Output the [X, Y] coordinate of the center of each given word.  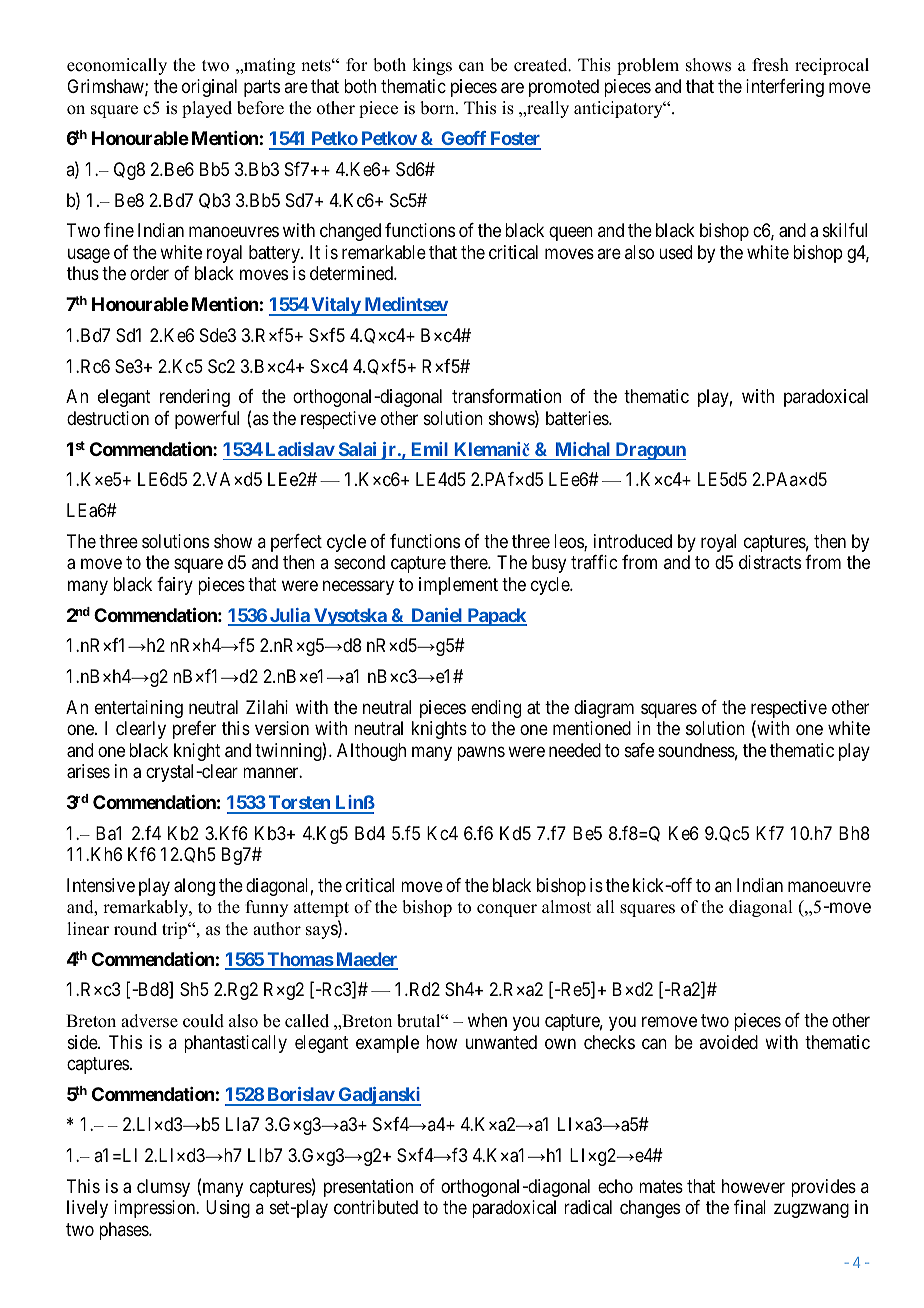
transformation [506, 396]
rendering [195, 398]
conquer [507, 910]
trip [176, 930]
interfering [785, 88]
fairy [175, 586]
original [209, 88]
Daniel [437, 616]
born [438, 108]
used [675, 252]
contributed [376, 1207]
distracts [770, 562]
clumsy [163, 1188]
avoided [728, 1042]
